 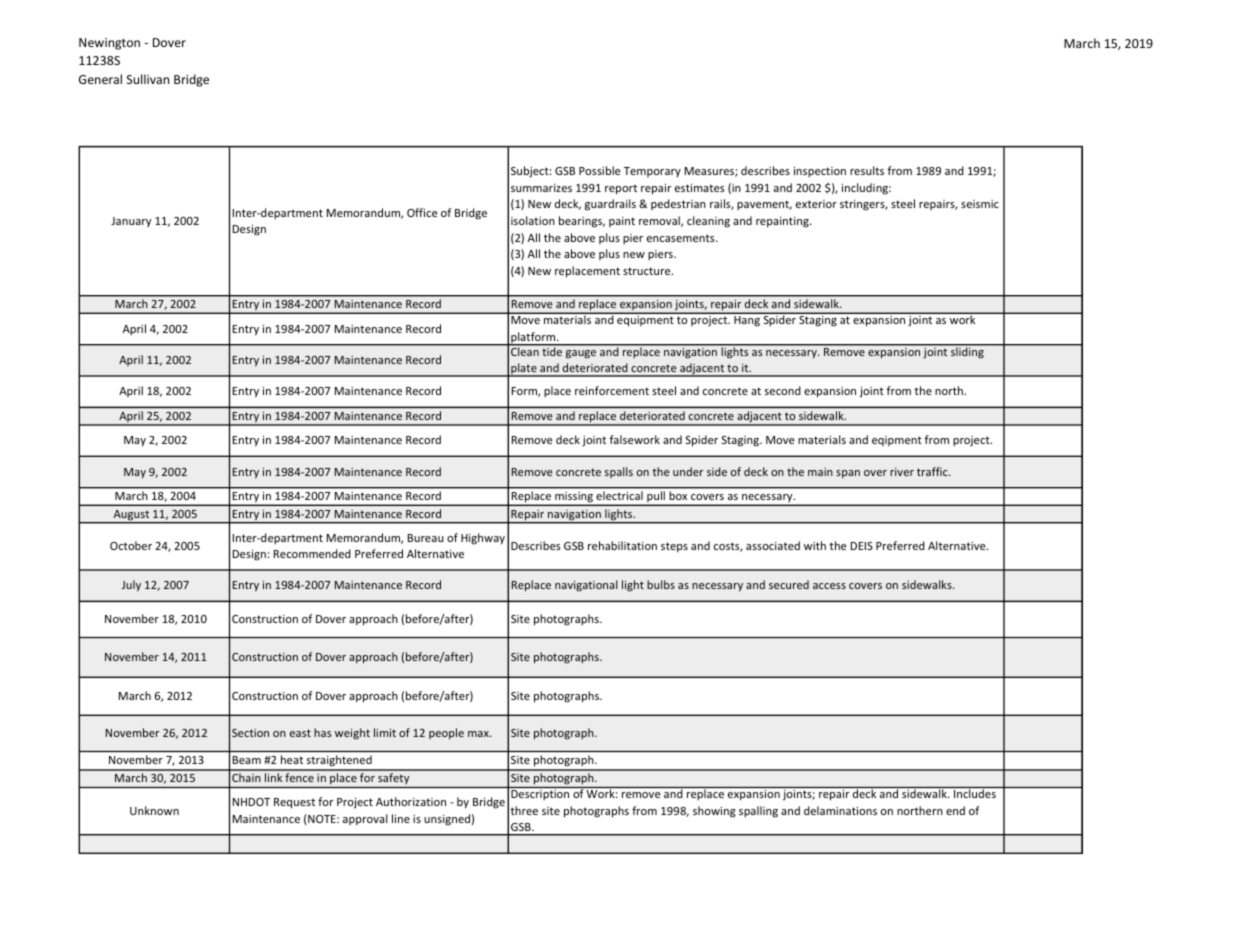 What do you see at coordinates (688, 471) in the document?
I see `under` at bounding box center [688, 471].
